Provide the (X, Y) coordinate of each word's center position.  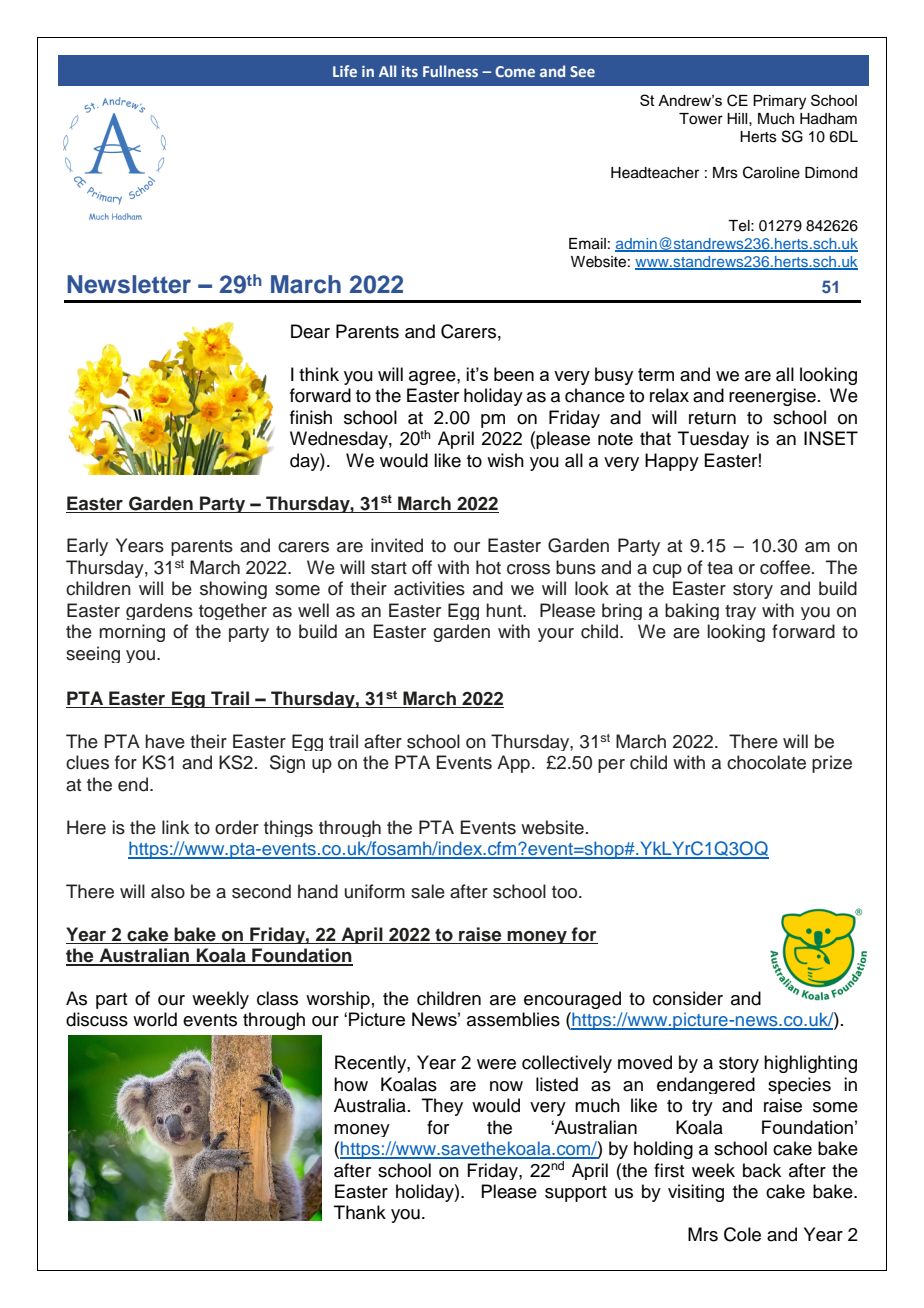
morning (132, 633)
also (168, 891)
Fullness (450, 71)
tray (740, 612)
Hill (738, 118)
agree (433, 378)
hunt (505, 610)
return (712, 418)
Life (345, 71)
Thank (360, 1212)
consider (688, 998)
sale (428, 891)
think (319, 374)
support (576, 1194)
